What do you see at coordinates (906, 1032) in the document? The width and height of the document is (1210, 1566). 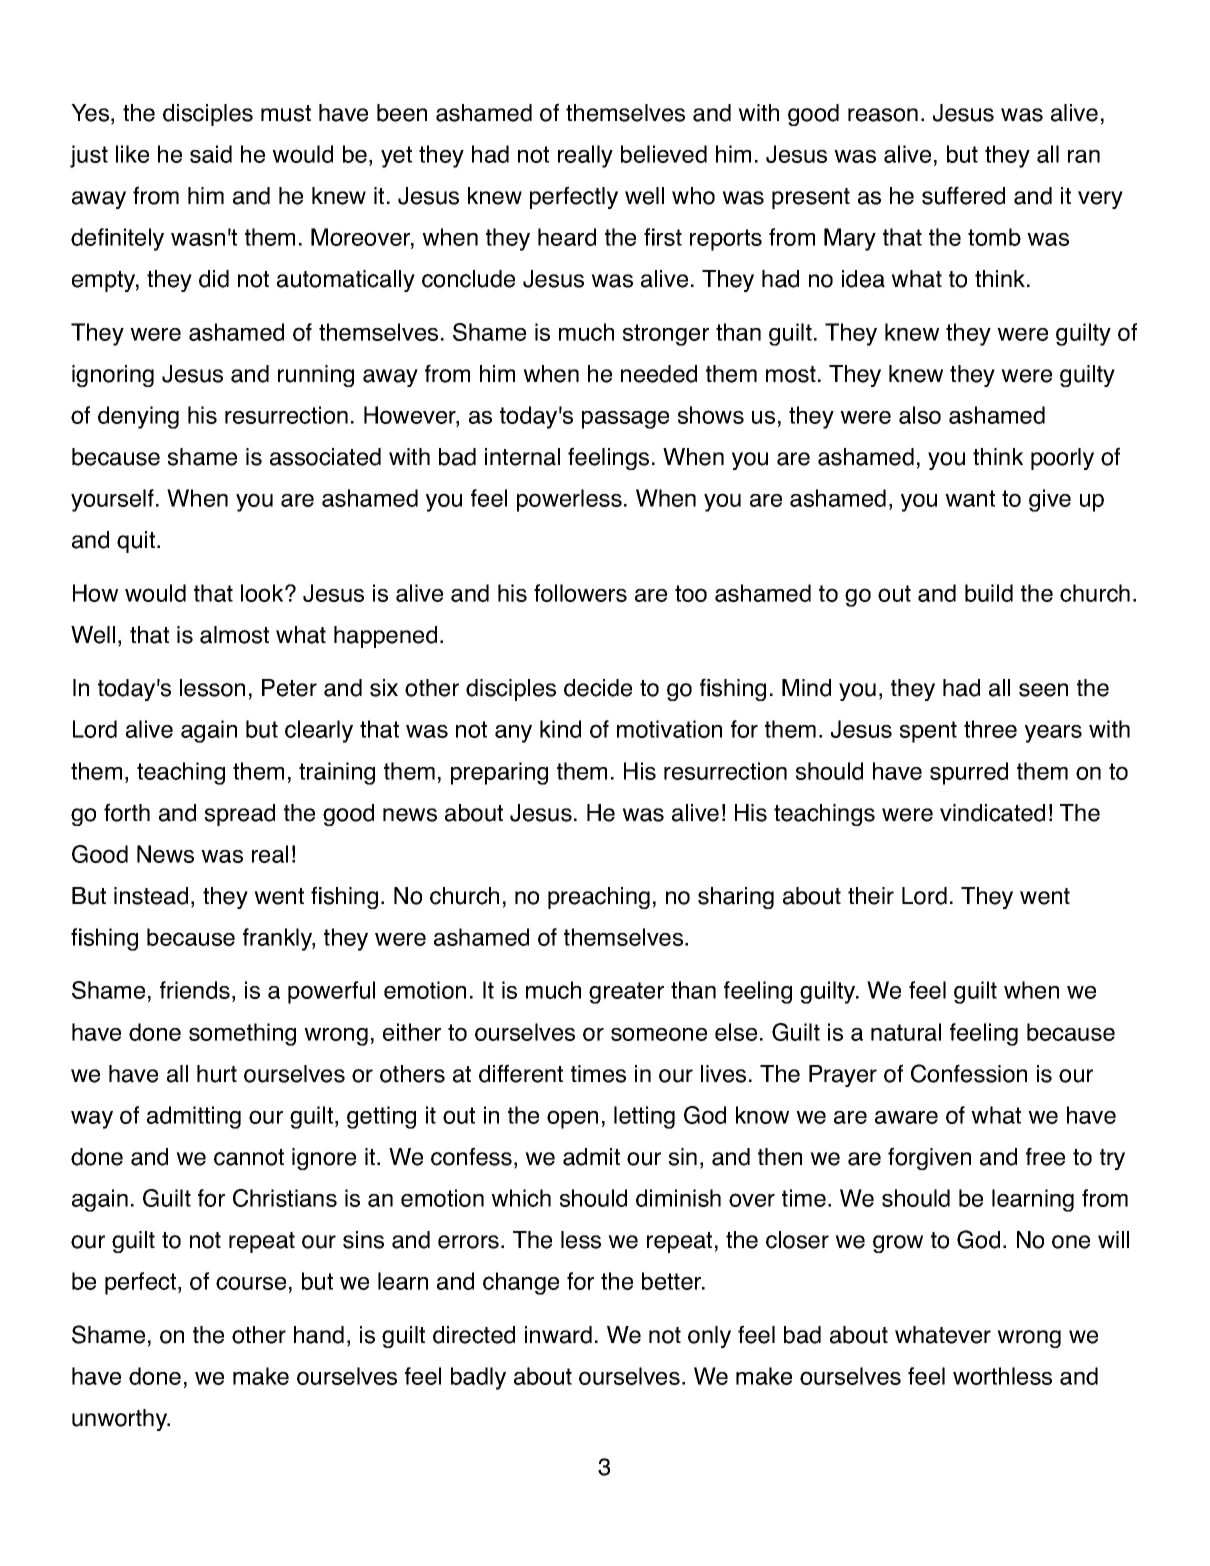 I see `natural` at bounding box center [906, 1032].
